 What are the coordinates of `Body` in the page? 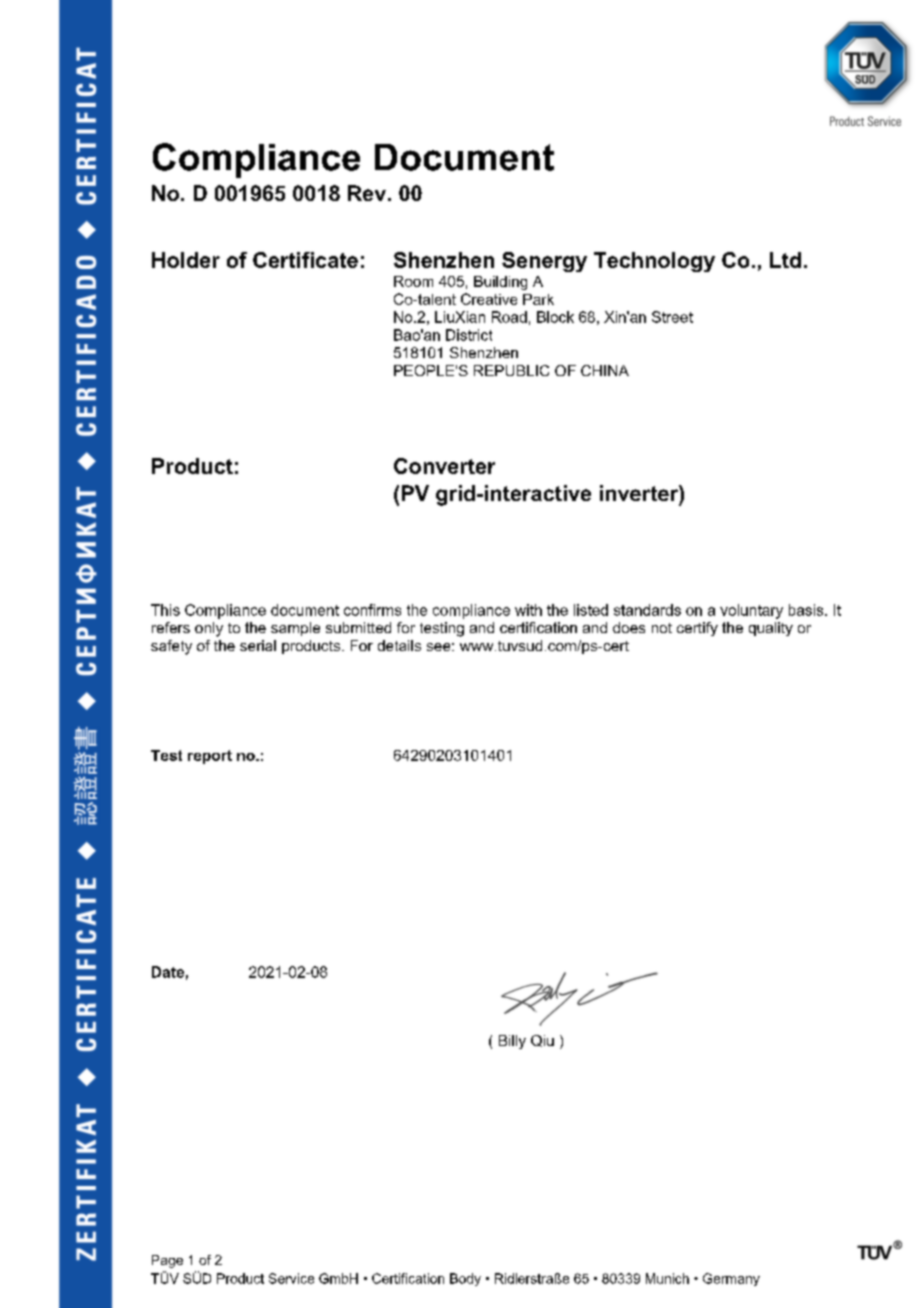 It's located at (465, 1279).
